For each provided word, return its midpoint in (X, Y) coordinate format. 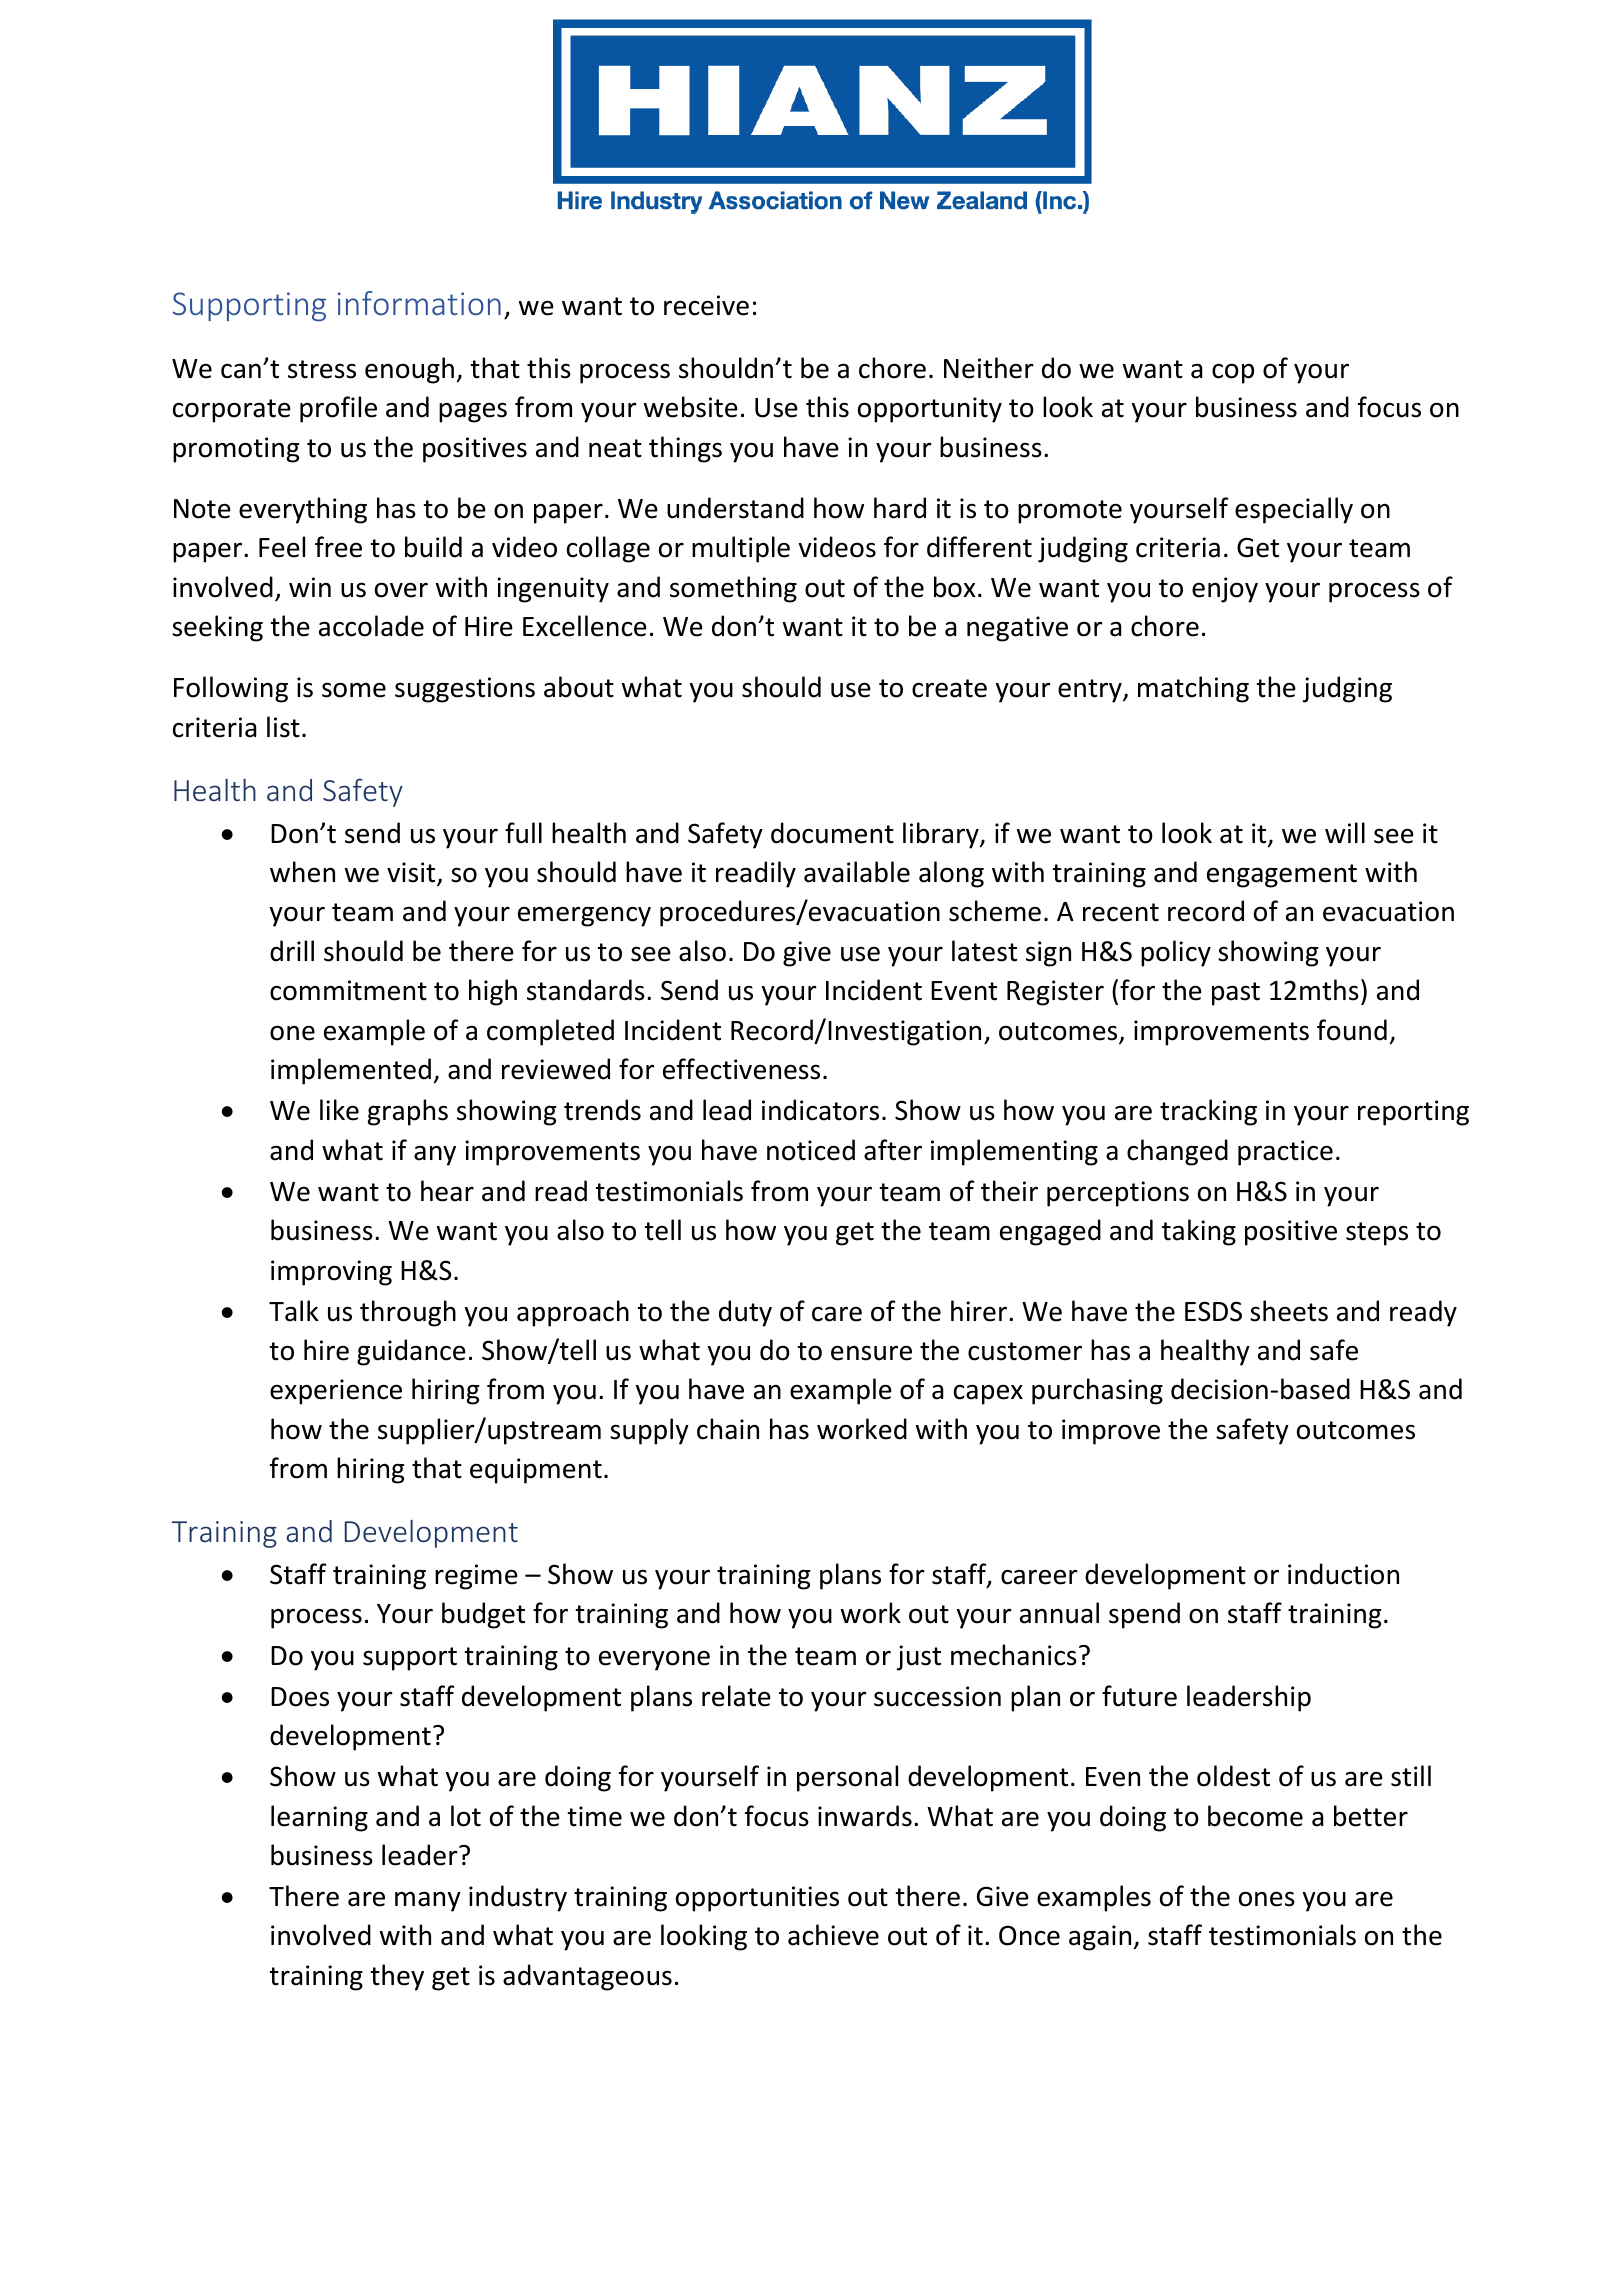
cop (1233, 374)
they (397, 1977)
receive (706, 305)
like (339, 1110)
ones (1267, 1899)
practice (1285, 1153)
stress (322, 369)
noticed (811, 1150)
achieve (833, 1935)
